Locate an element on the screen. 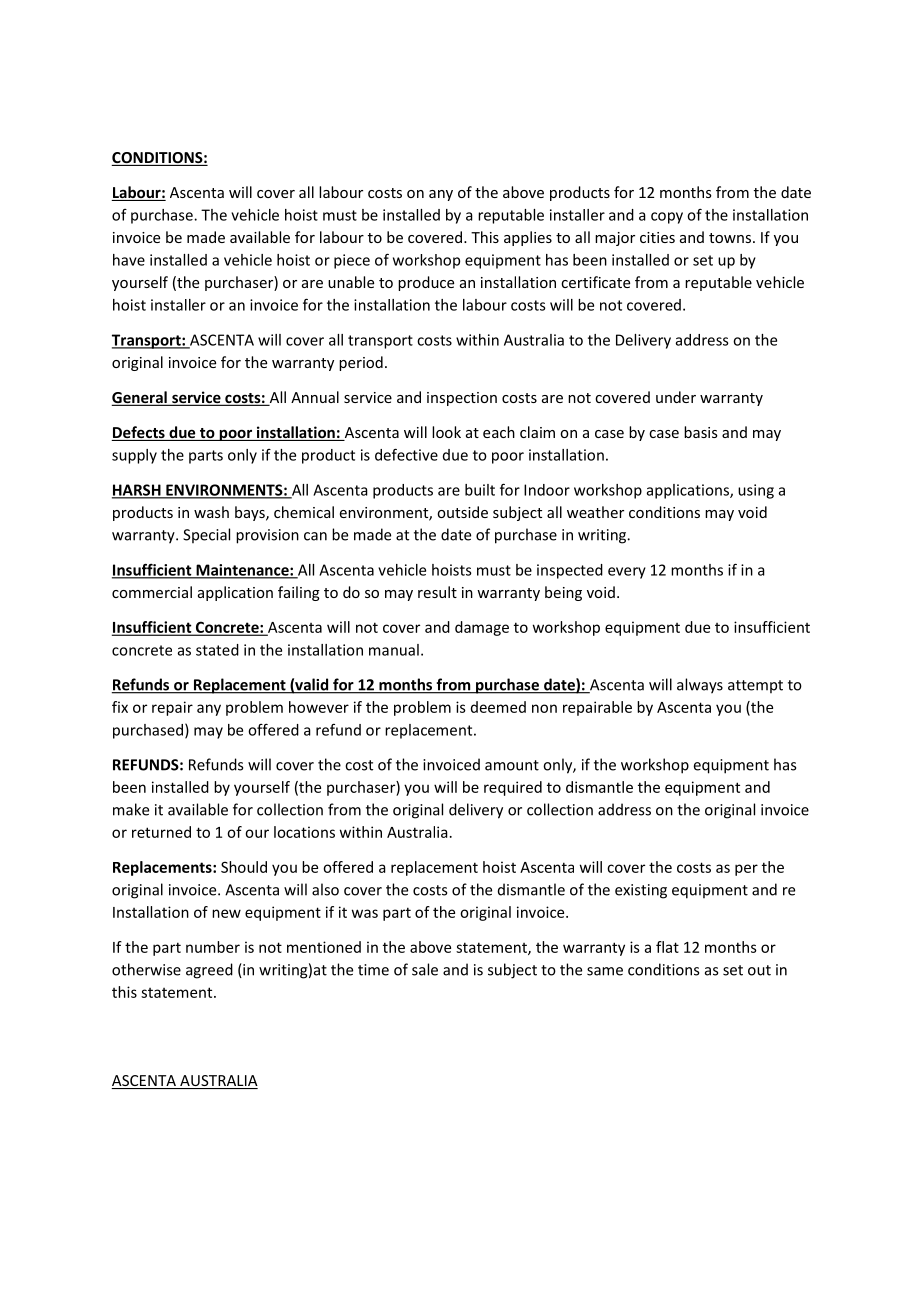  flat is located at coordinates (667, 947).
